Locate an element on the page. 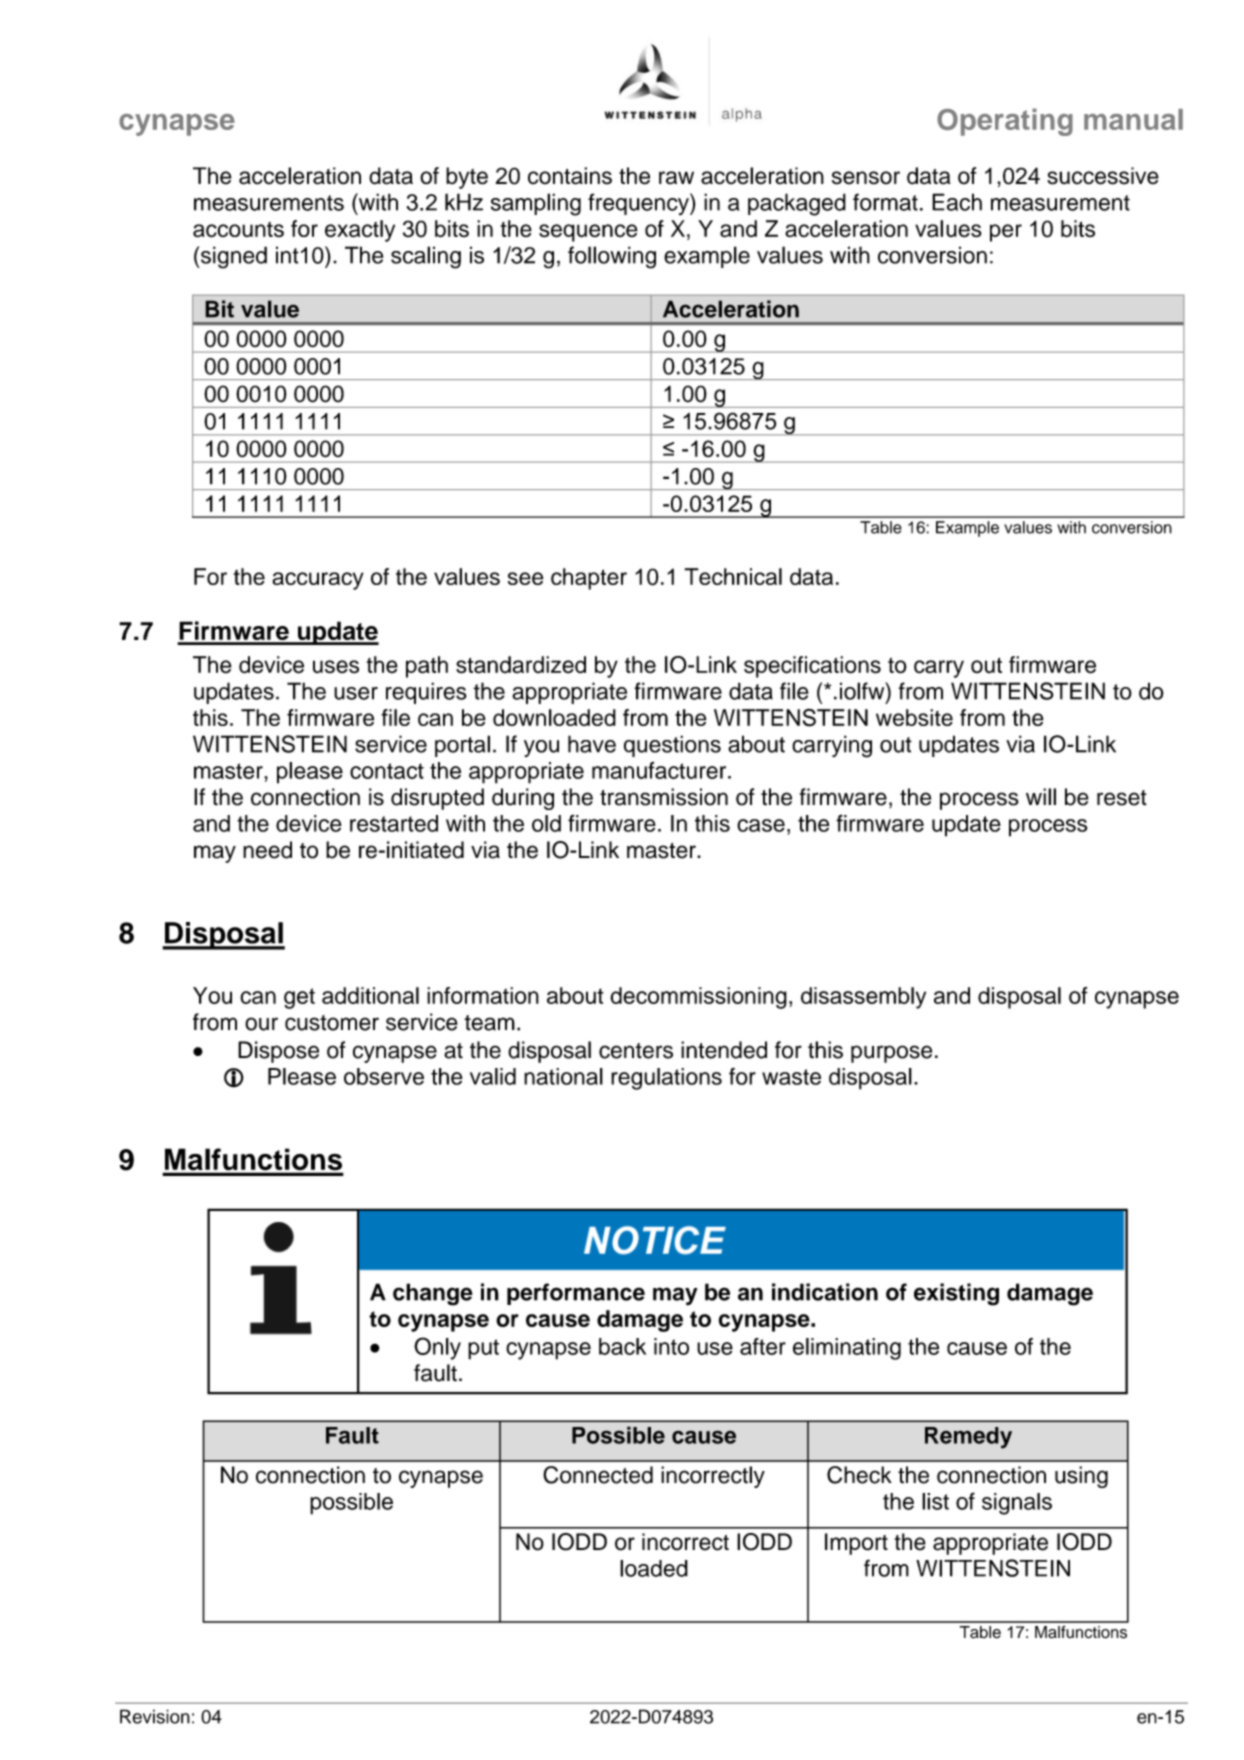 This document has width=1244, height=1760. Operating is located at coordinates (1005, 122).
